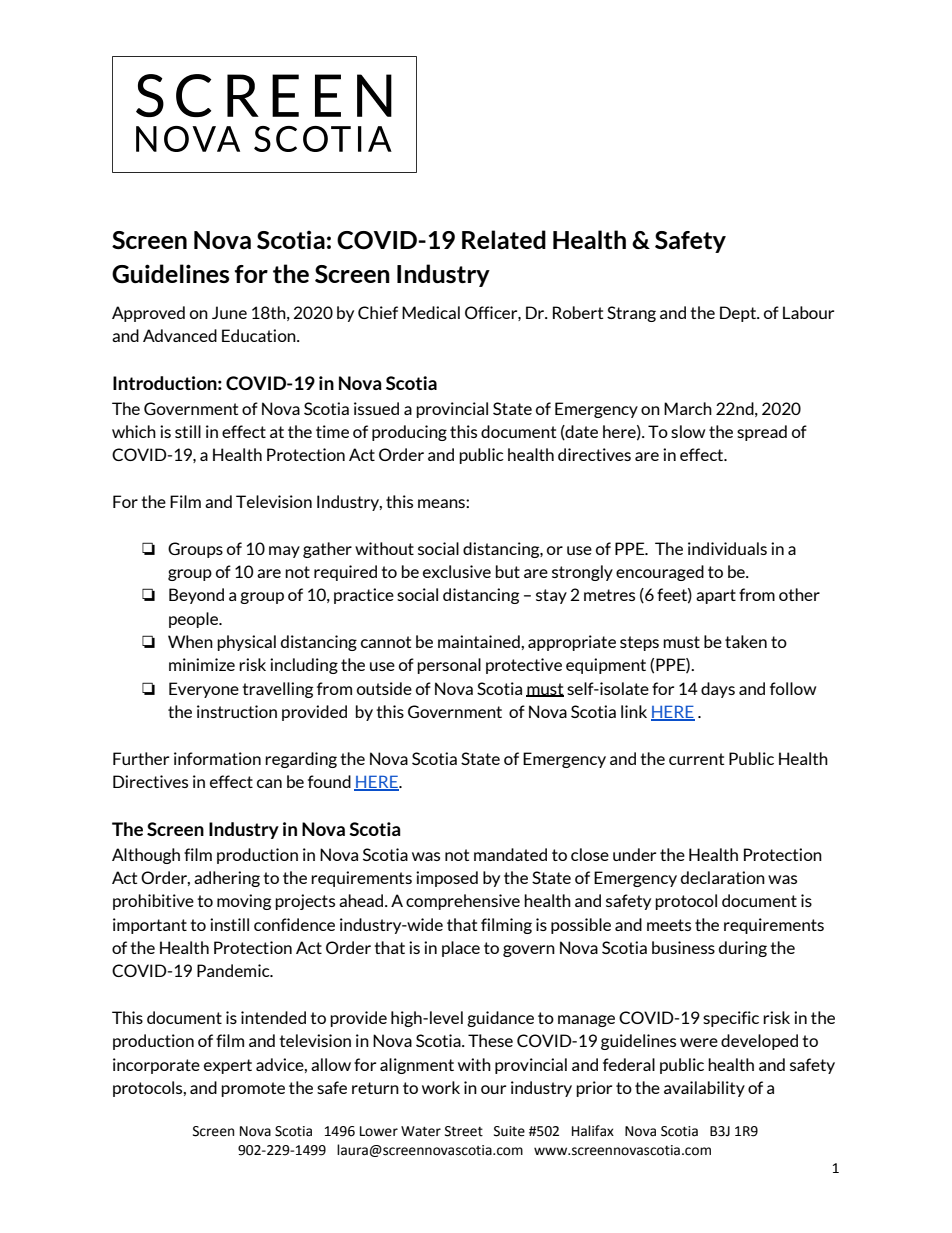 Image resolution: width=952 pixels, height=1233 pixels. I want to click on declaration, so click(723, 877).
